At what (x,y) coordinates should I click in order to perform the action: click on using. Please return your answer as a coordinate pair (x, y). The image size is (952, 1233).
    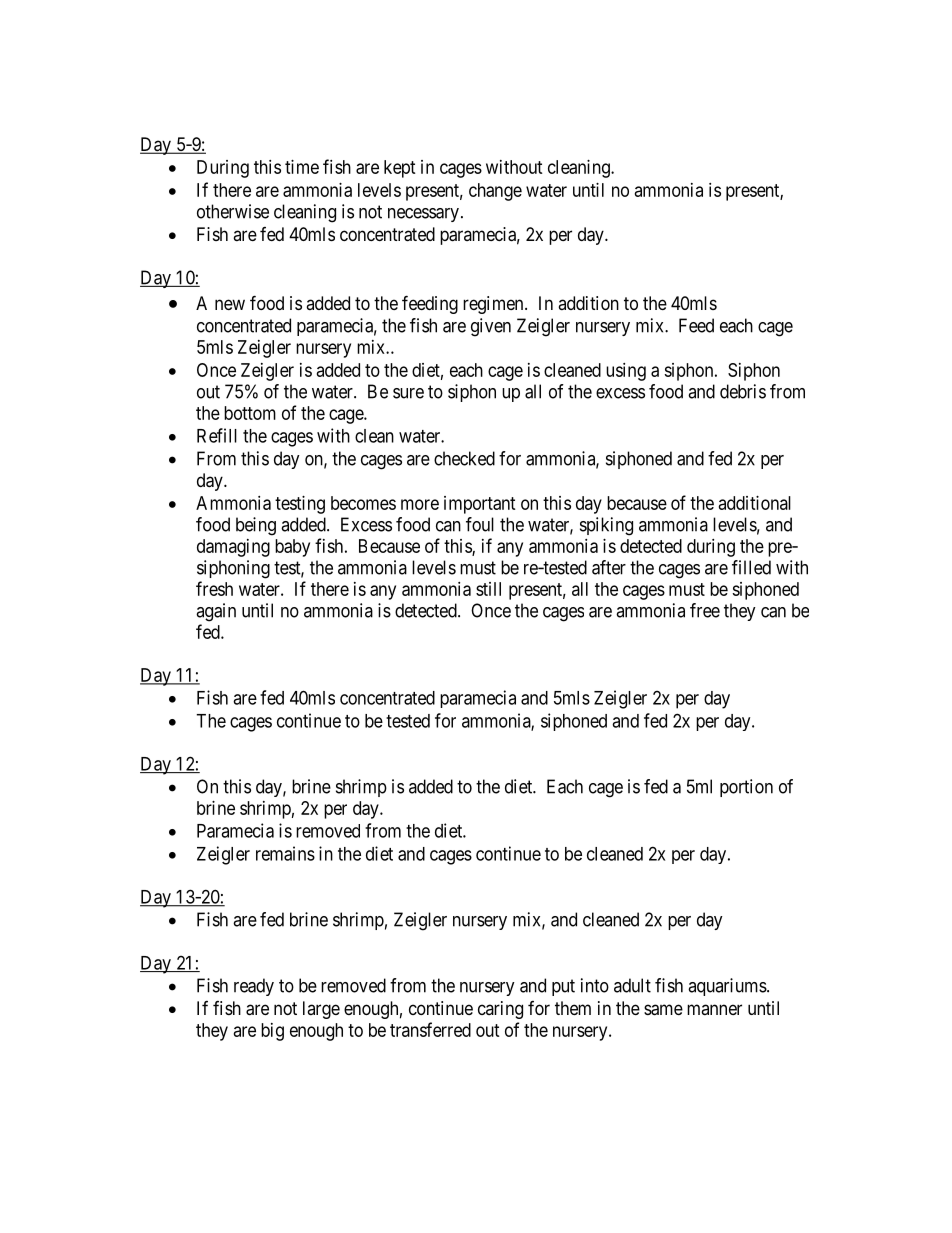
    Looking at the image, I should click on (626, 372).
